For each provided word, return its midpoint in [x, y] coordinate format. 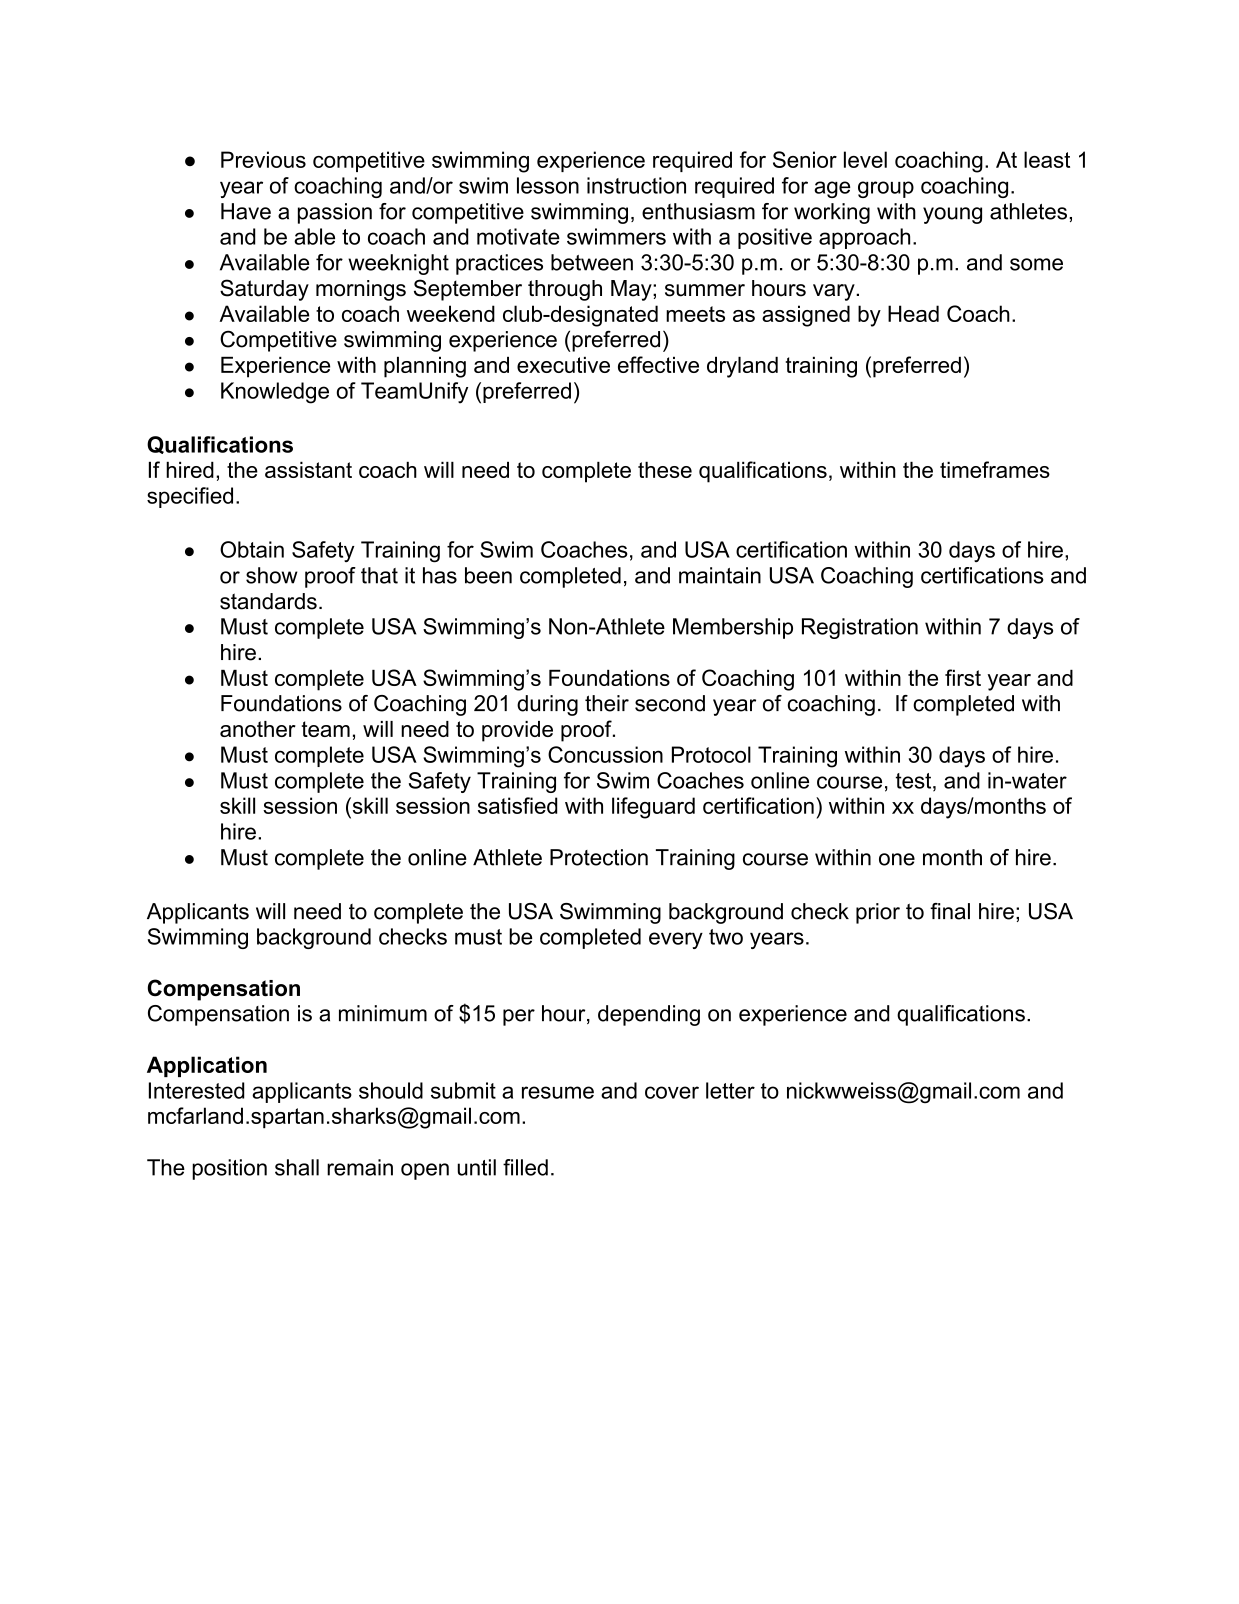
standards [268, 601]
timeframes [995, 469]
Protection [599, 857]
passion [335, 213]
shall [297, 1167]
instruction [636, 185]
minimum [383, 1013]
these [665, 469]
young [952, 215]
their [607, 703]
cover [672, 1092]
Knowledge [275, 393]
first [963, 677]
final [950, 911]
